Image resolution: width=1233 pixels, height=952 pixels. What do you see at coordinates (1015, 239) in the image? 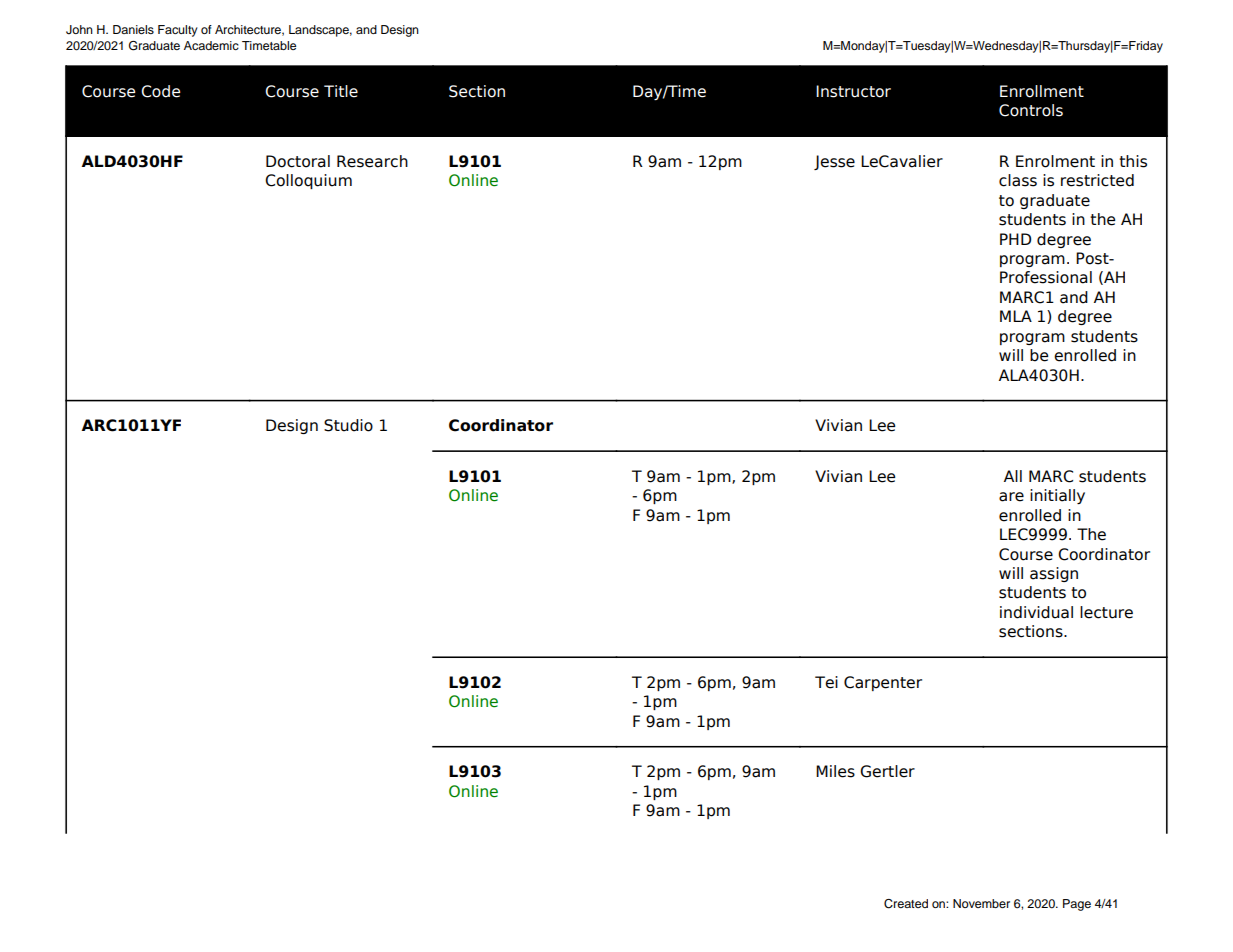
I see `PHD` at bounding box center [1015, 239].
